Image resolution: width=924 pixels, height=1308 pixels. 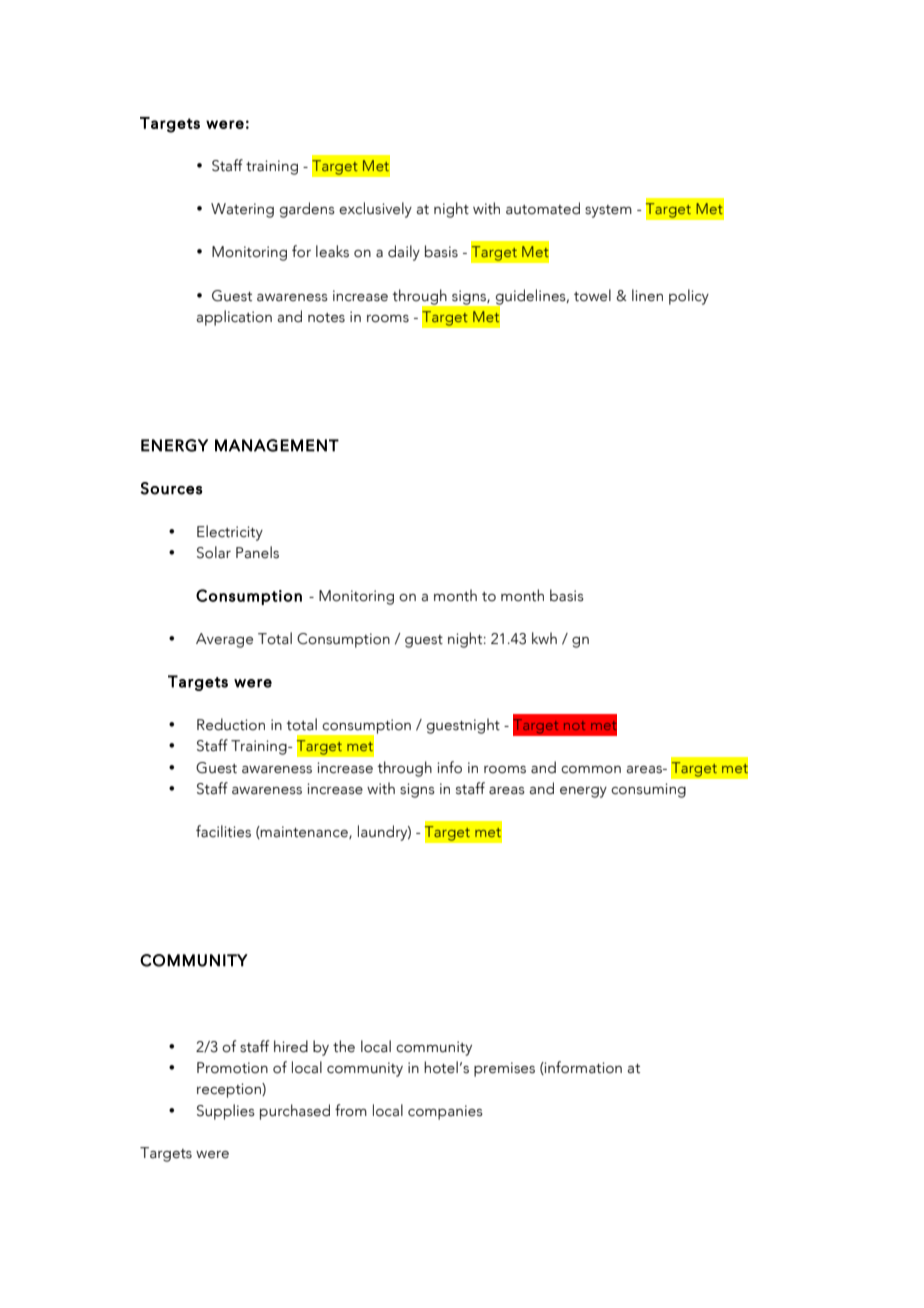 I want to click on facilities, so click(x=223, y=831).
